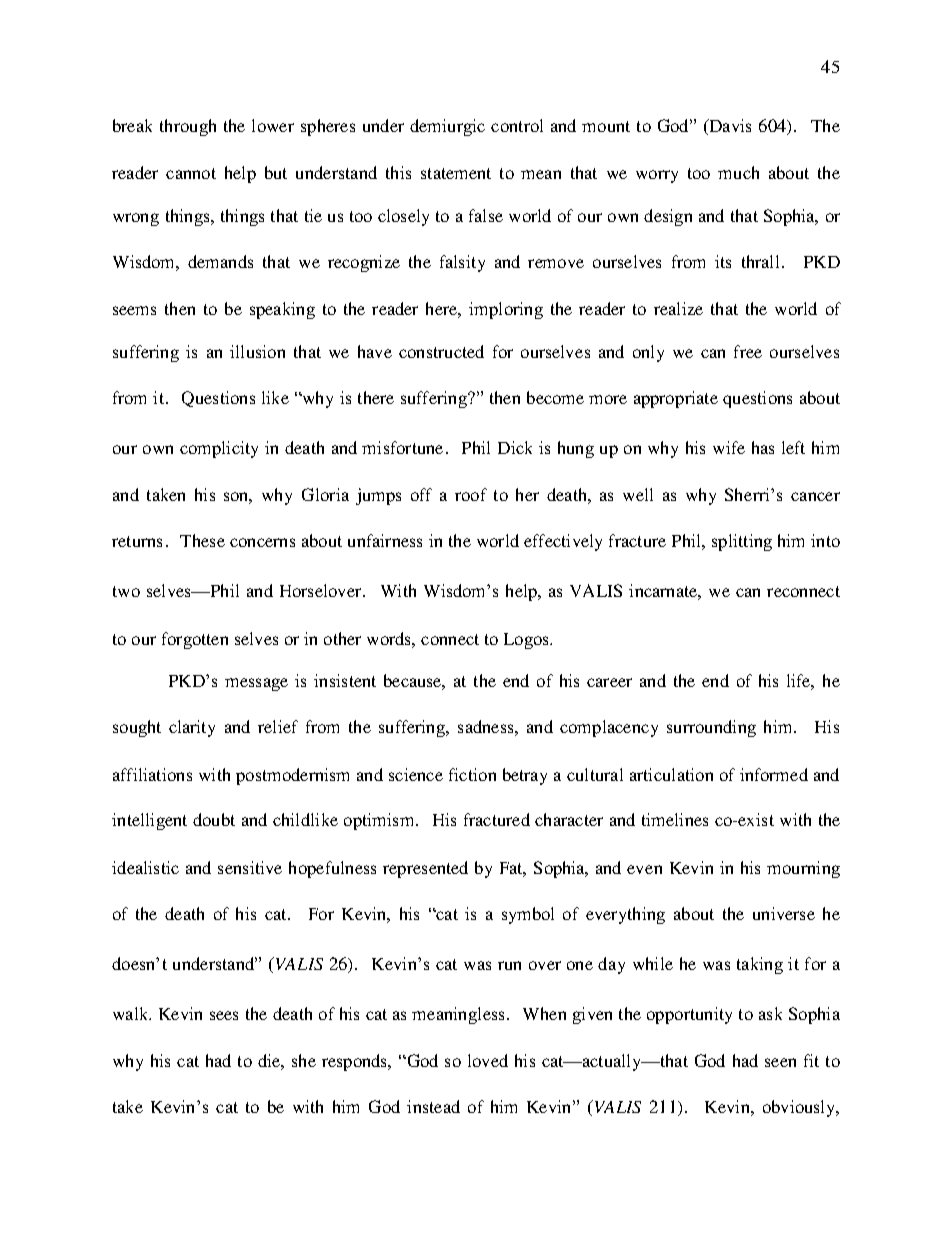 This screenshot has height=1233, width=952. I want to click on sees, so click(224, 1015).
